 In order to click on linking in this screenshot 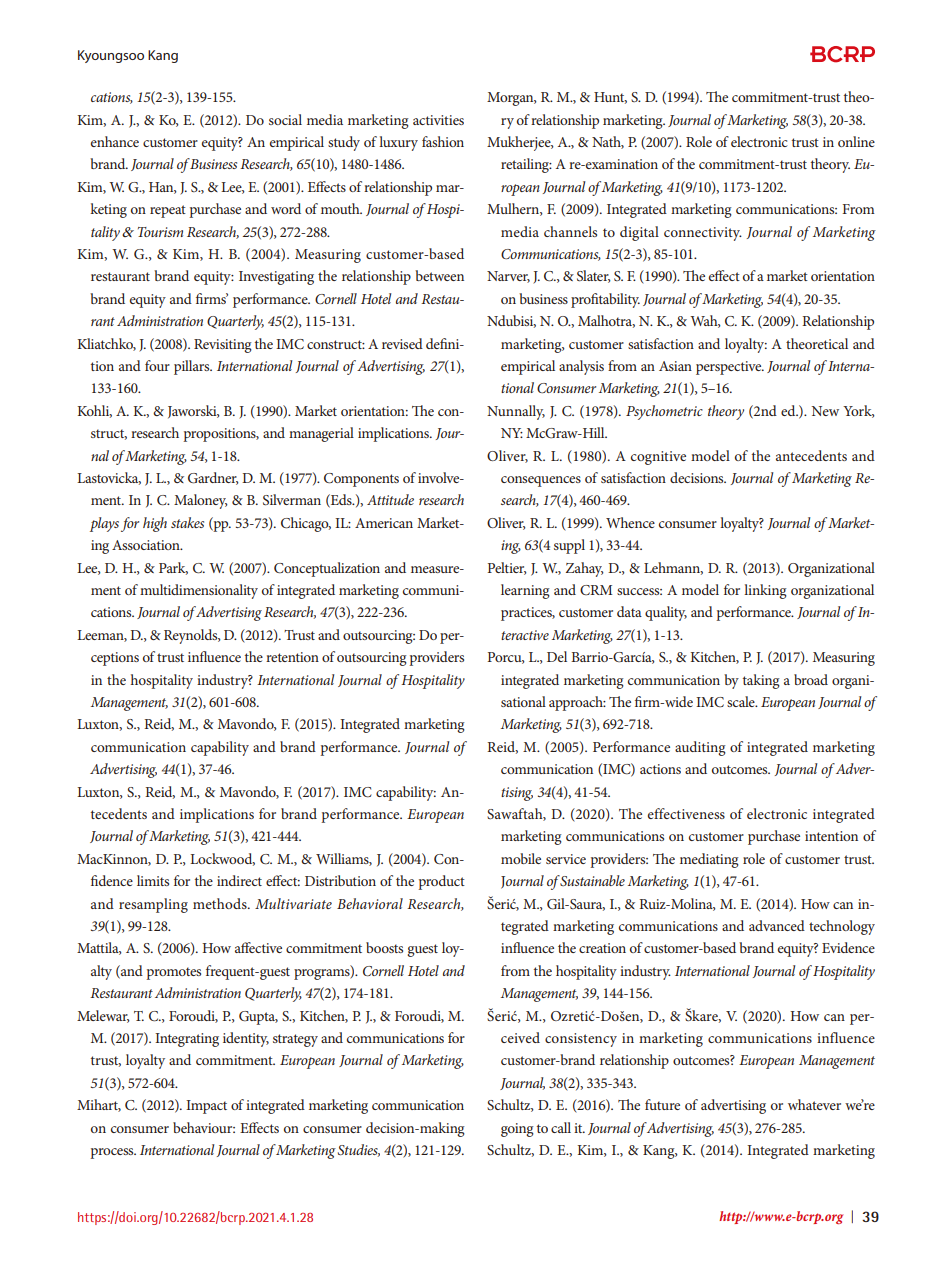, I will do `click(765, 591)`.
